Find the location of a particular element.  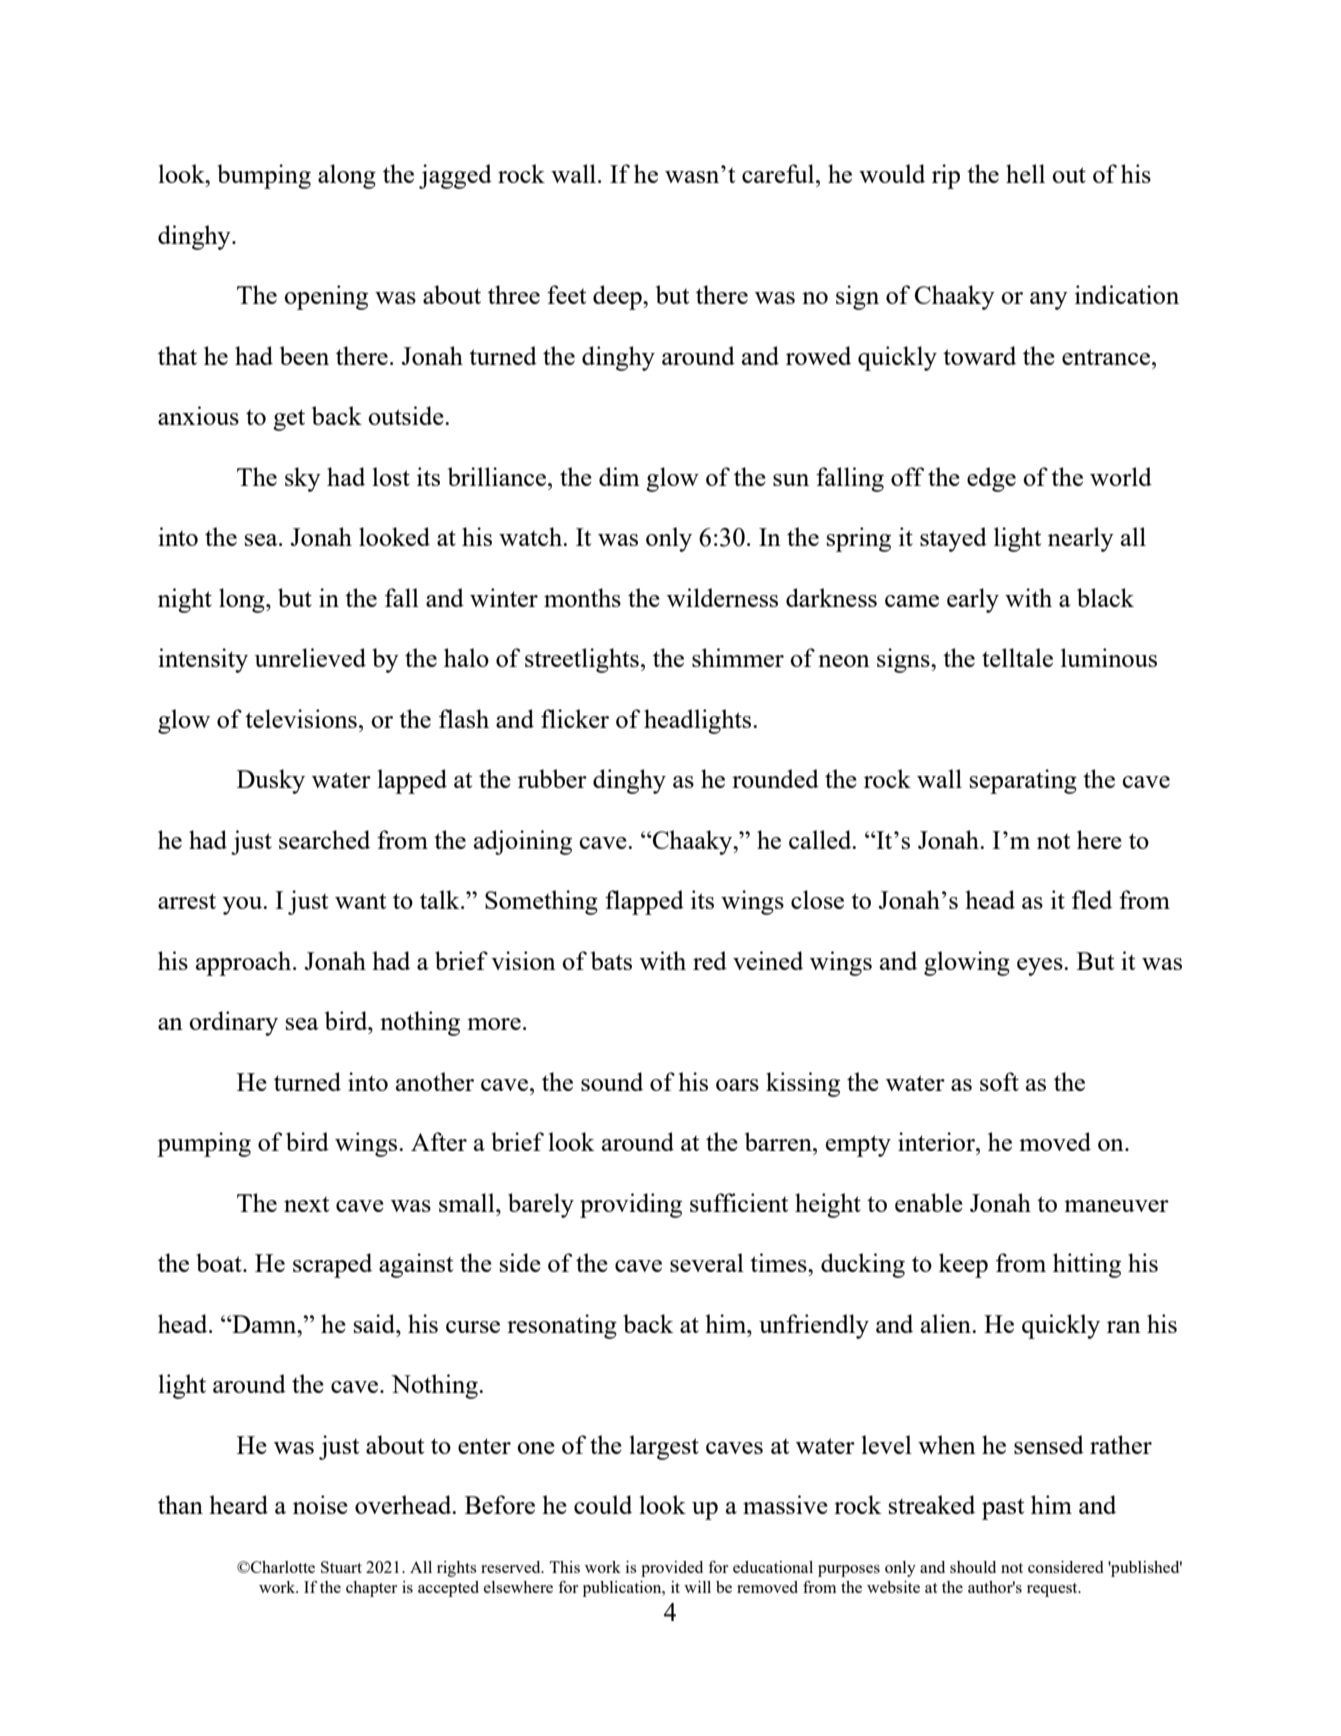

stayed is located at coordinates (953, 539).
